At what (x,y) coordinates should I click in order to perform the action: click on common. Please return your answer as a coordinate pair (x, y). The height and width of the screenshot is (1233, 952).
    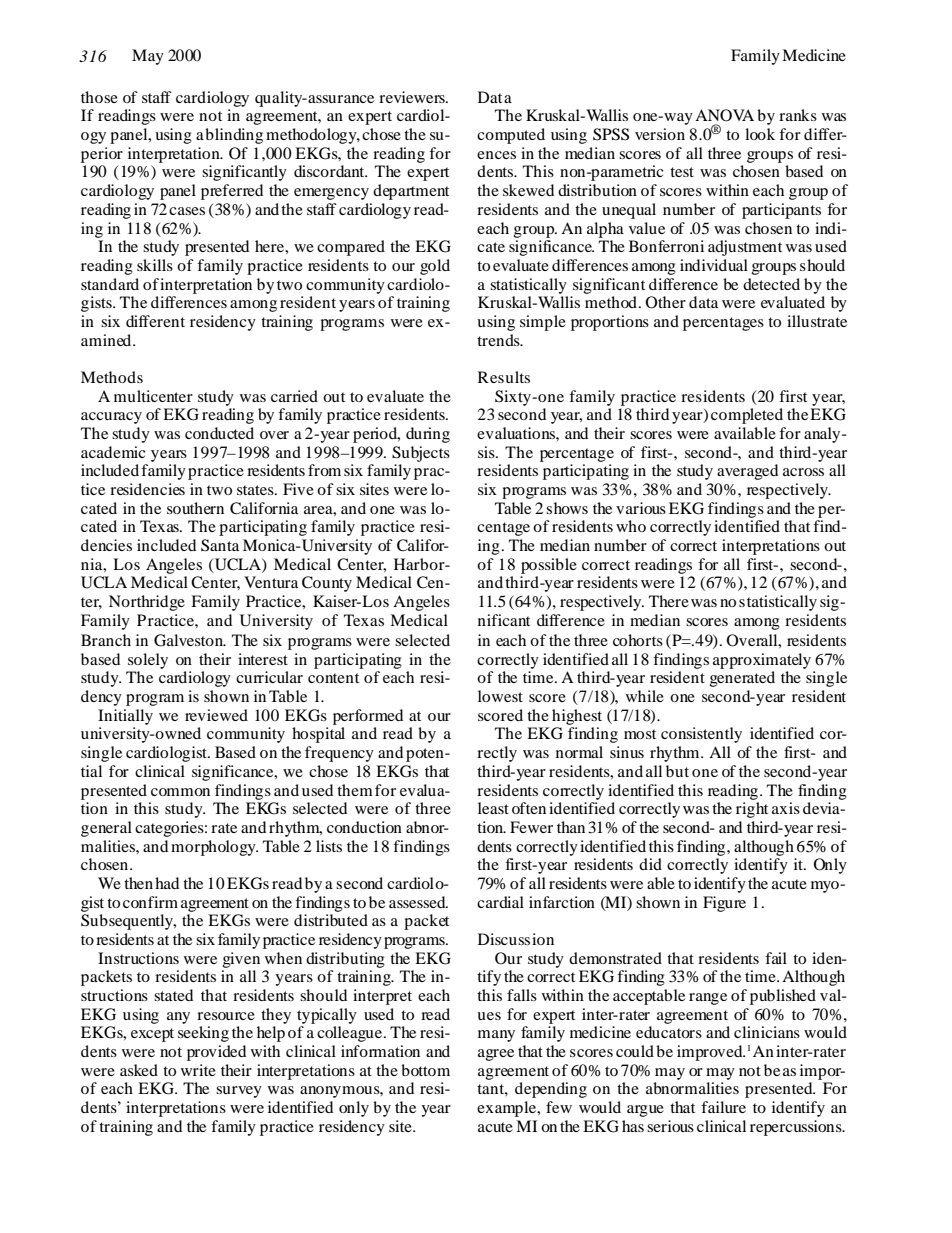
    Looking at the image, I should click on (180, 792).
